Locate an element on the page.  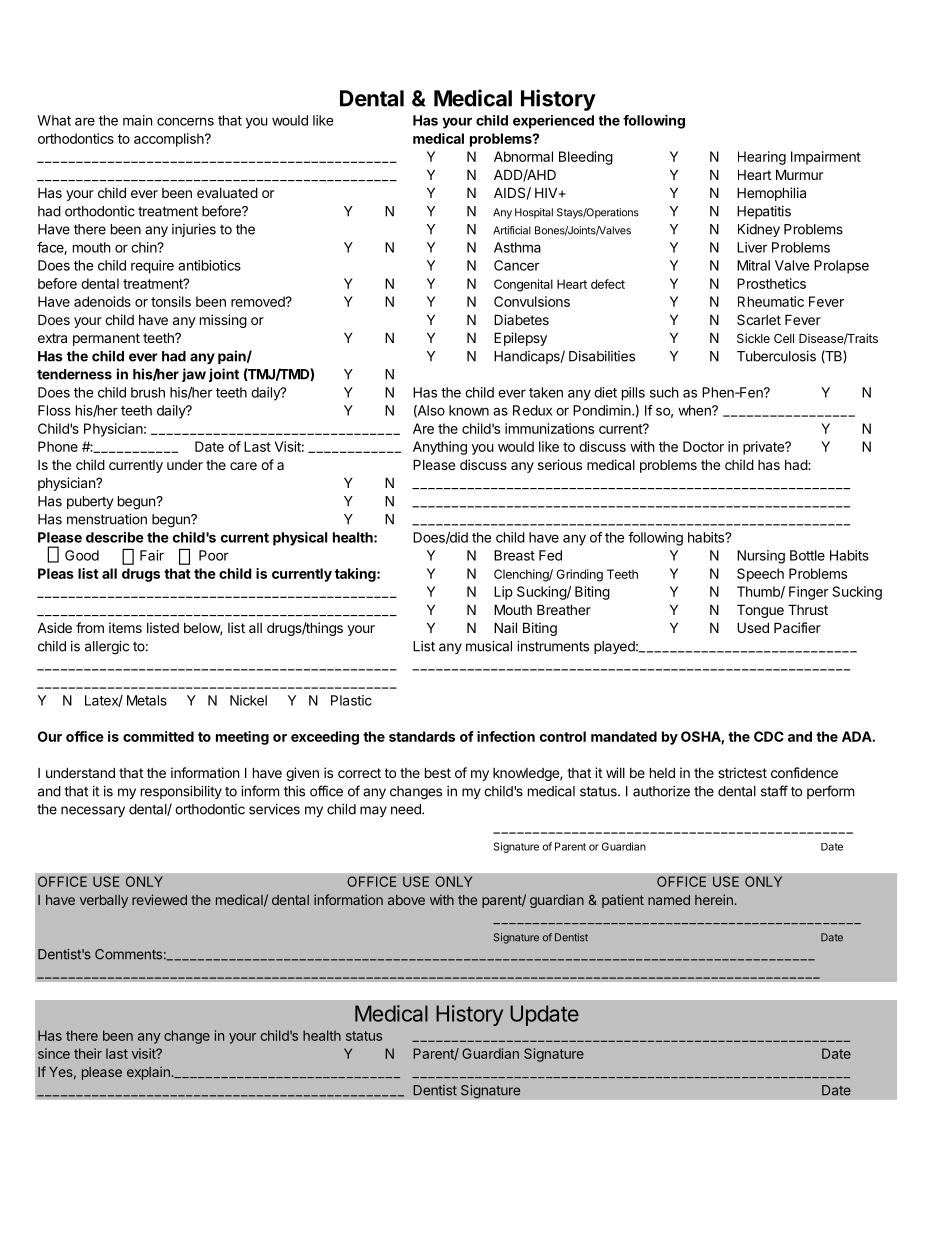
private is located at coordinates (764, 448).
